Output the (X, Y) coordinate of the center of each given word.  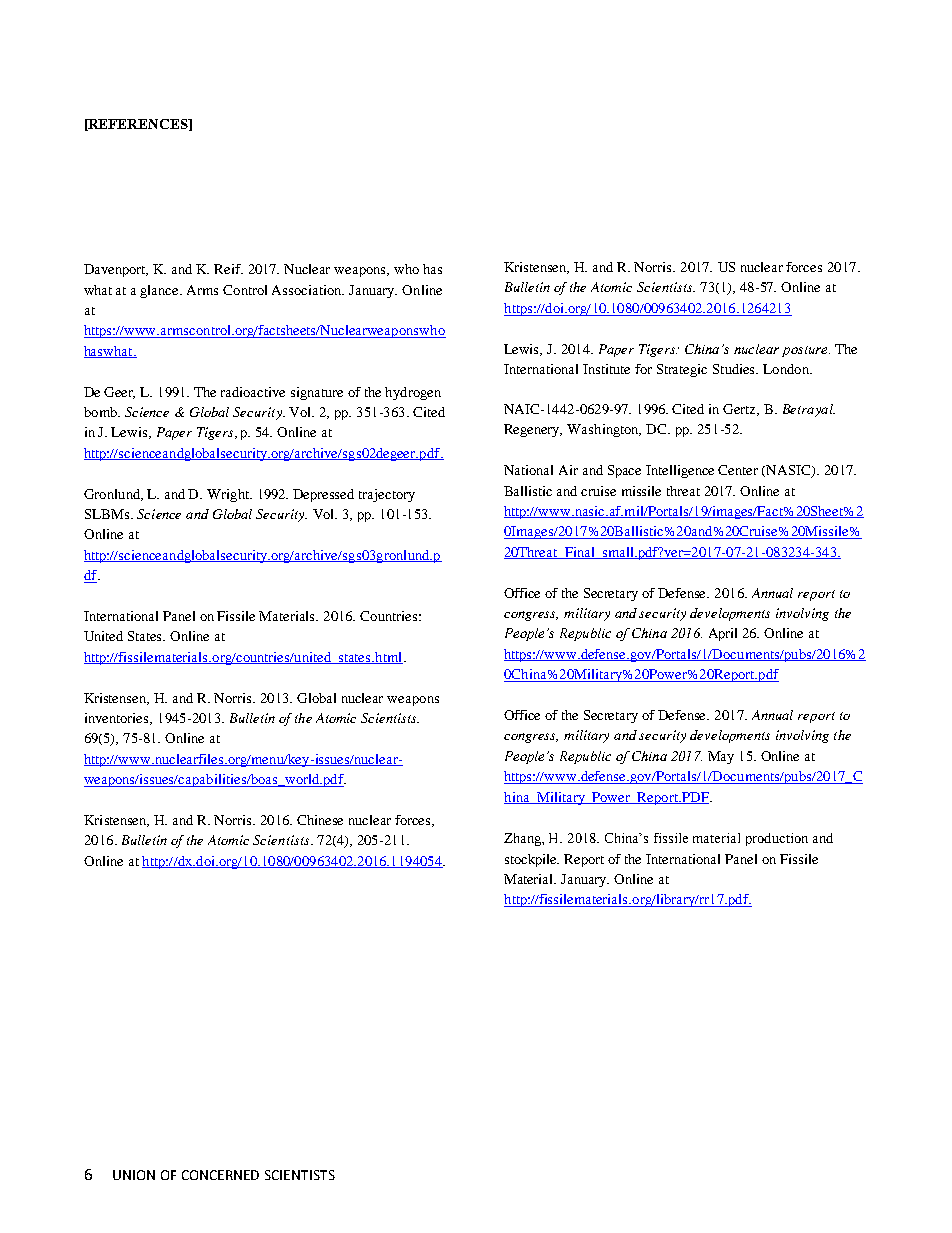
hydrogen (413, 393)
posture (806, 351)
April (723, 634)
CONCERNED (220, 1175)
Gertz (741, 410)
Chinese (320, 820)
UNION (134, 1175)
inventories (118, 719)
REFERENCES (138, 125)
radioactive (253, 392)
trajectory (387, 495)
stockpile (532, 860)
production (777, 839)
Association (308, 290)
